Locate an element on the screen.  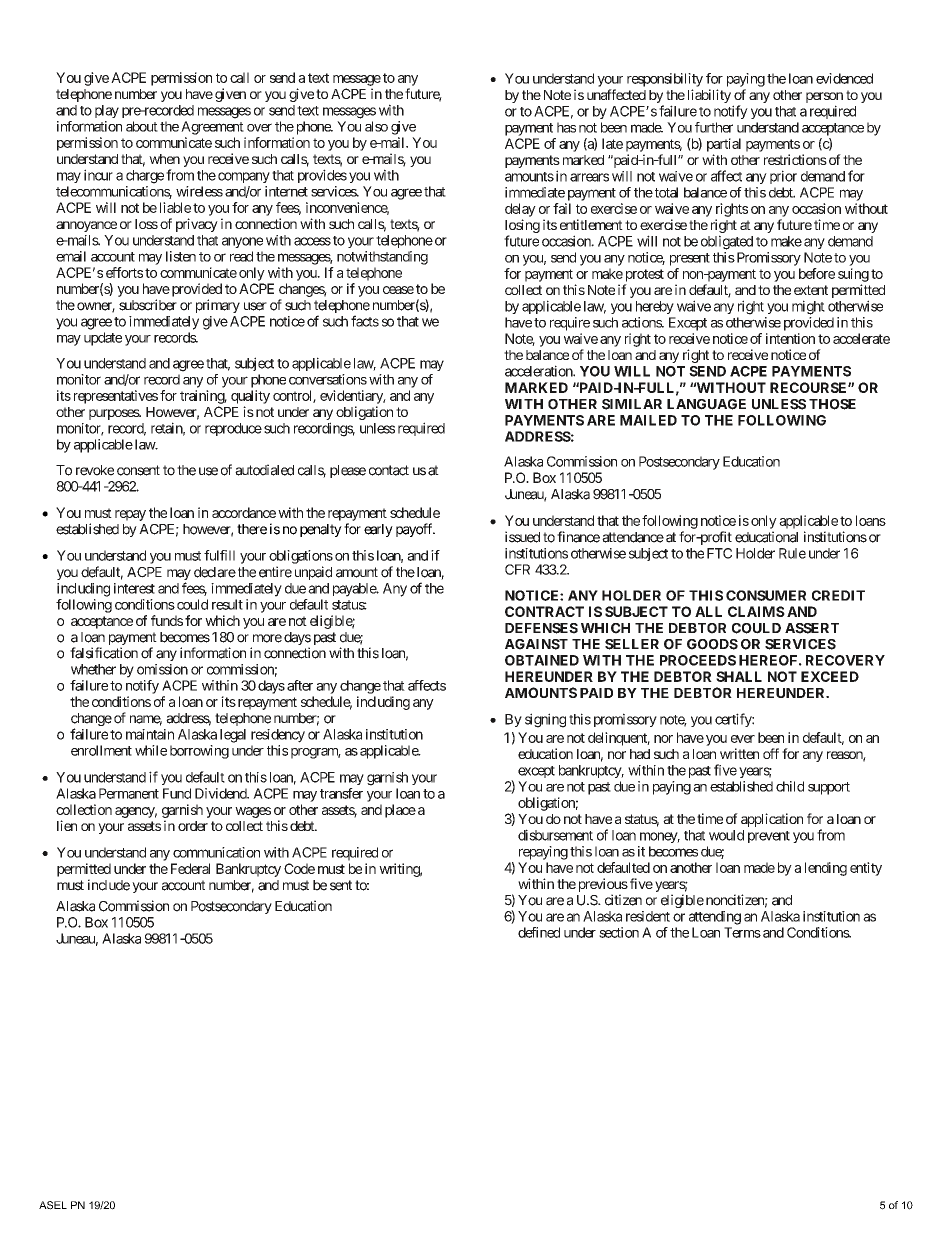
person is located at coordinates (824, 97).
